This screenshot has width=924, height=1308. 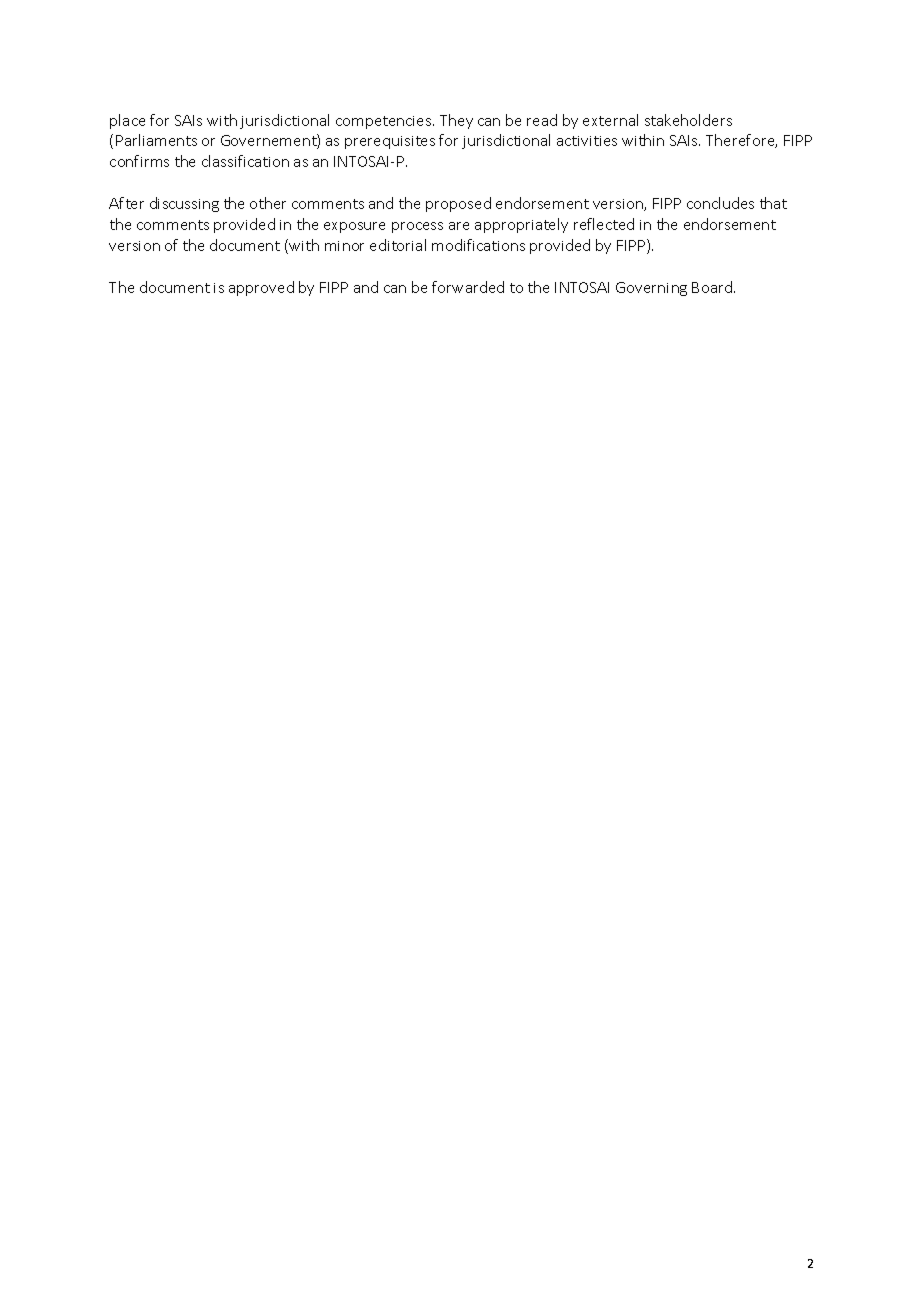 I want to click on concludes, so click(x=720, y=203).
